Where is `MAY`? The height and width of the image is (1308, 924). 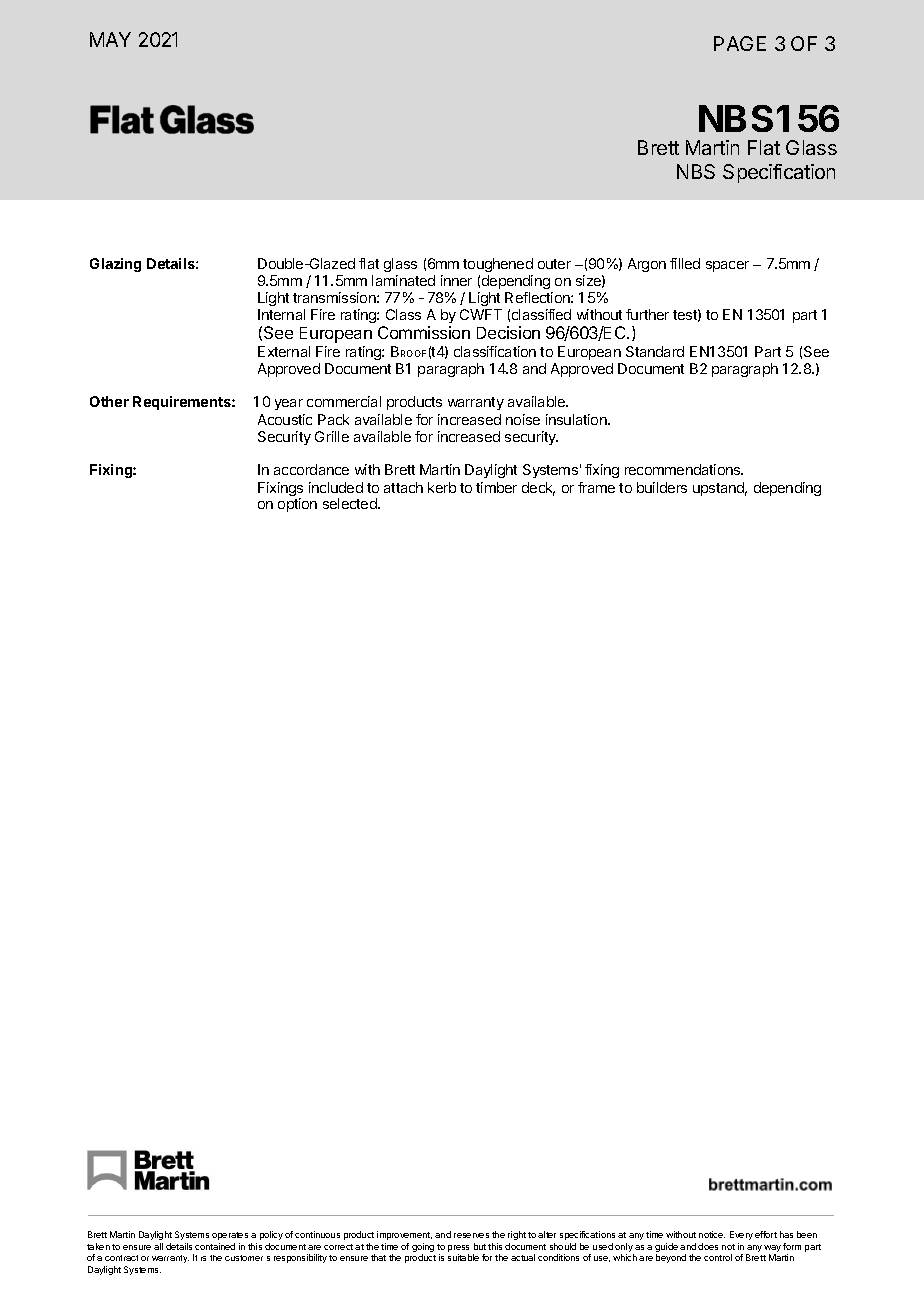 MAY is located at coordinates (110, 39).
